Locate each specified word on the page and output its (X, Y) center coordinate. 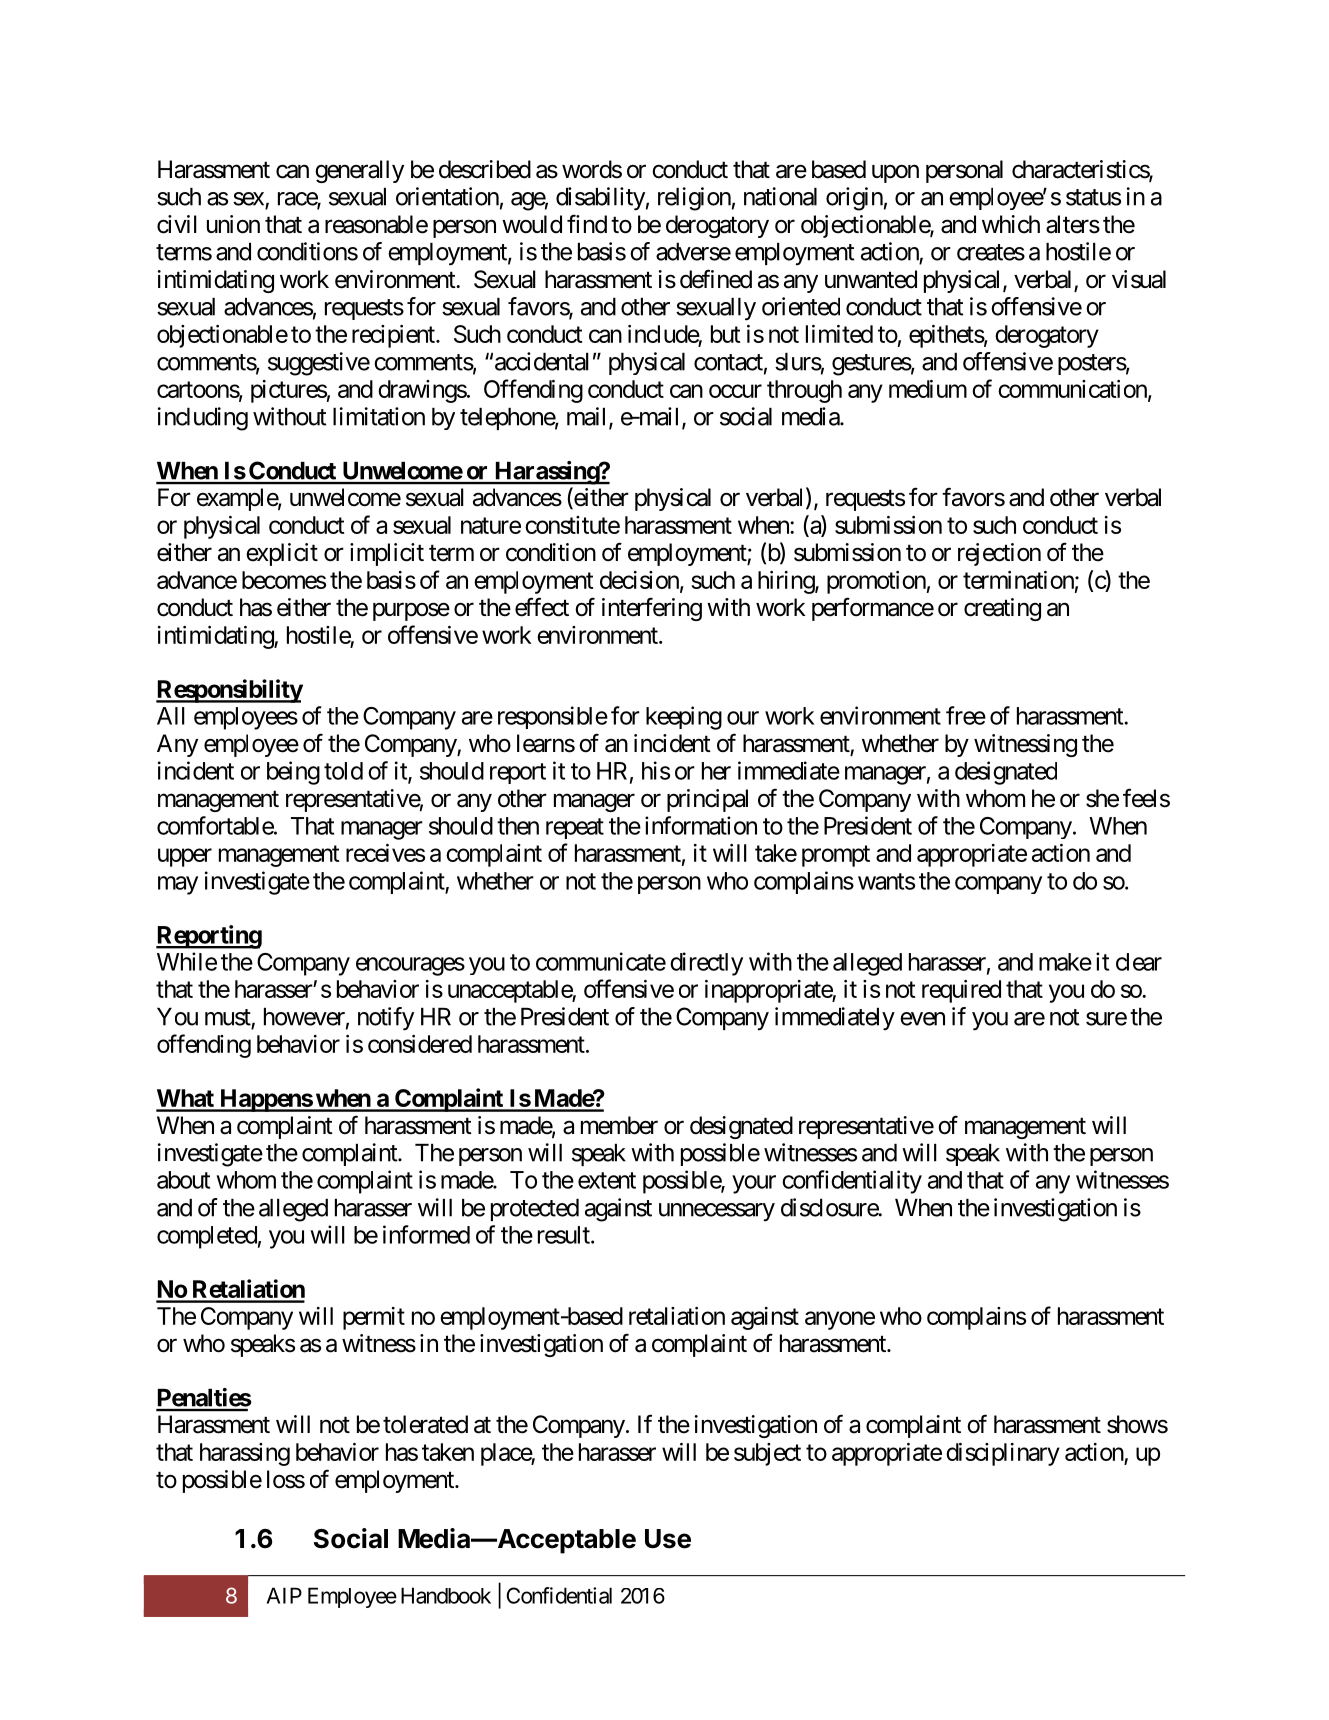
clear (1139, 962)
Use (668, 1539)
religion (694, 199)
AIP (284, 1595)
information (701, 825)
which (1011, 224)
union (233, 224)
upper (185, 857)
